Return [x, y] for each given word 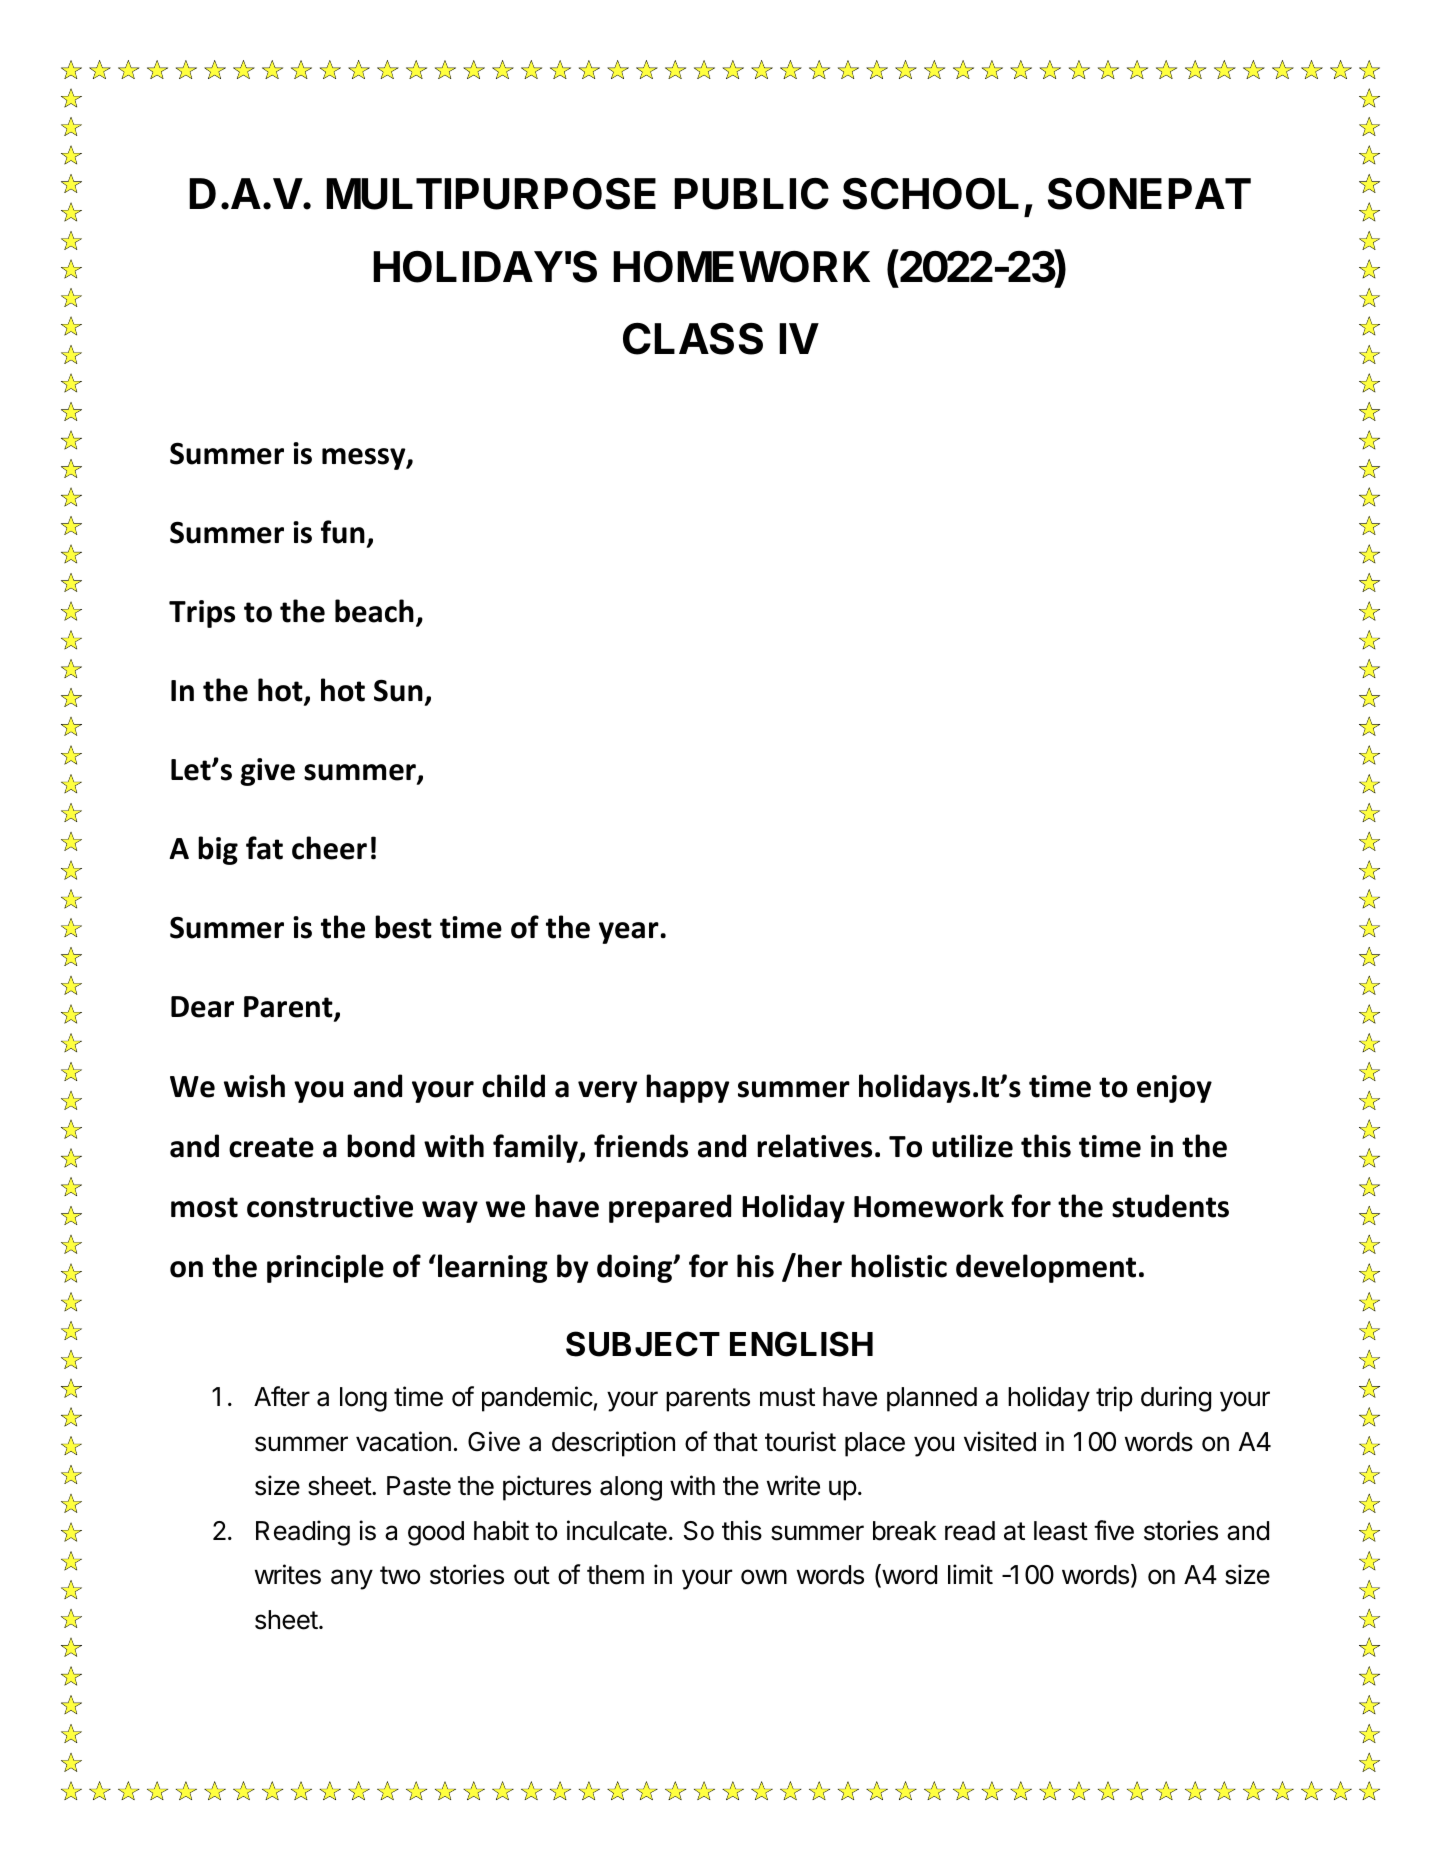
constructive [330, 1206]
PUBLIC [751, 194]
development [1046, 1268]
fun [343, 532]
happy [688, 1088]
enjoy [1174, 1089]
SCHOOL [931, 194]
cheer [329, 848]
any [352, 1579]
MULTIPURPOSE [491, 194]
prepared [670, 1208]
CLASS [693, 339]
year [630, 933]
